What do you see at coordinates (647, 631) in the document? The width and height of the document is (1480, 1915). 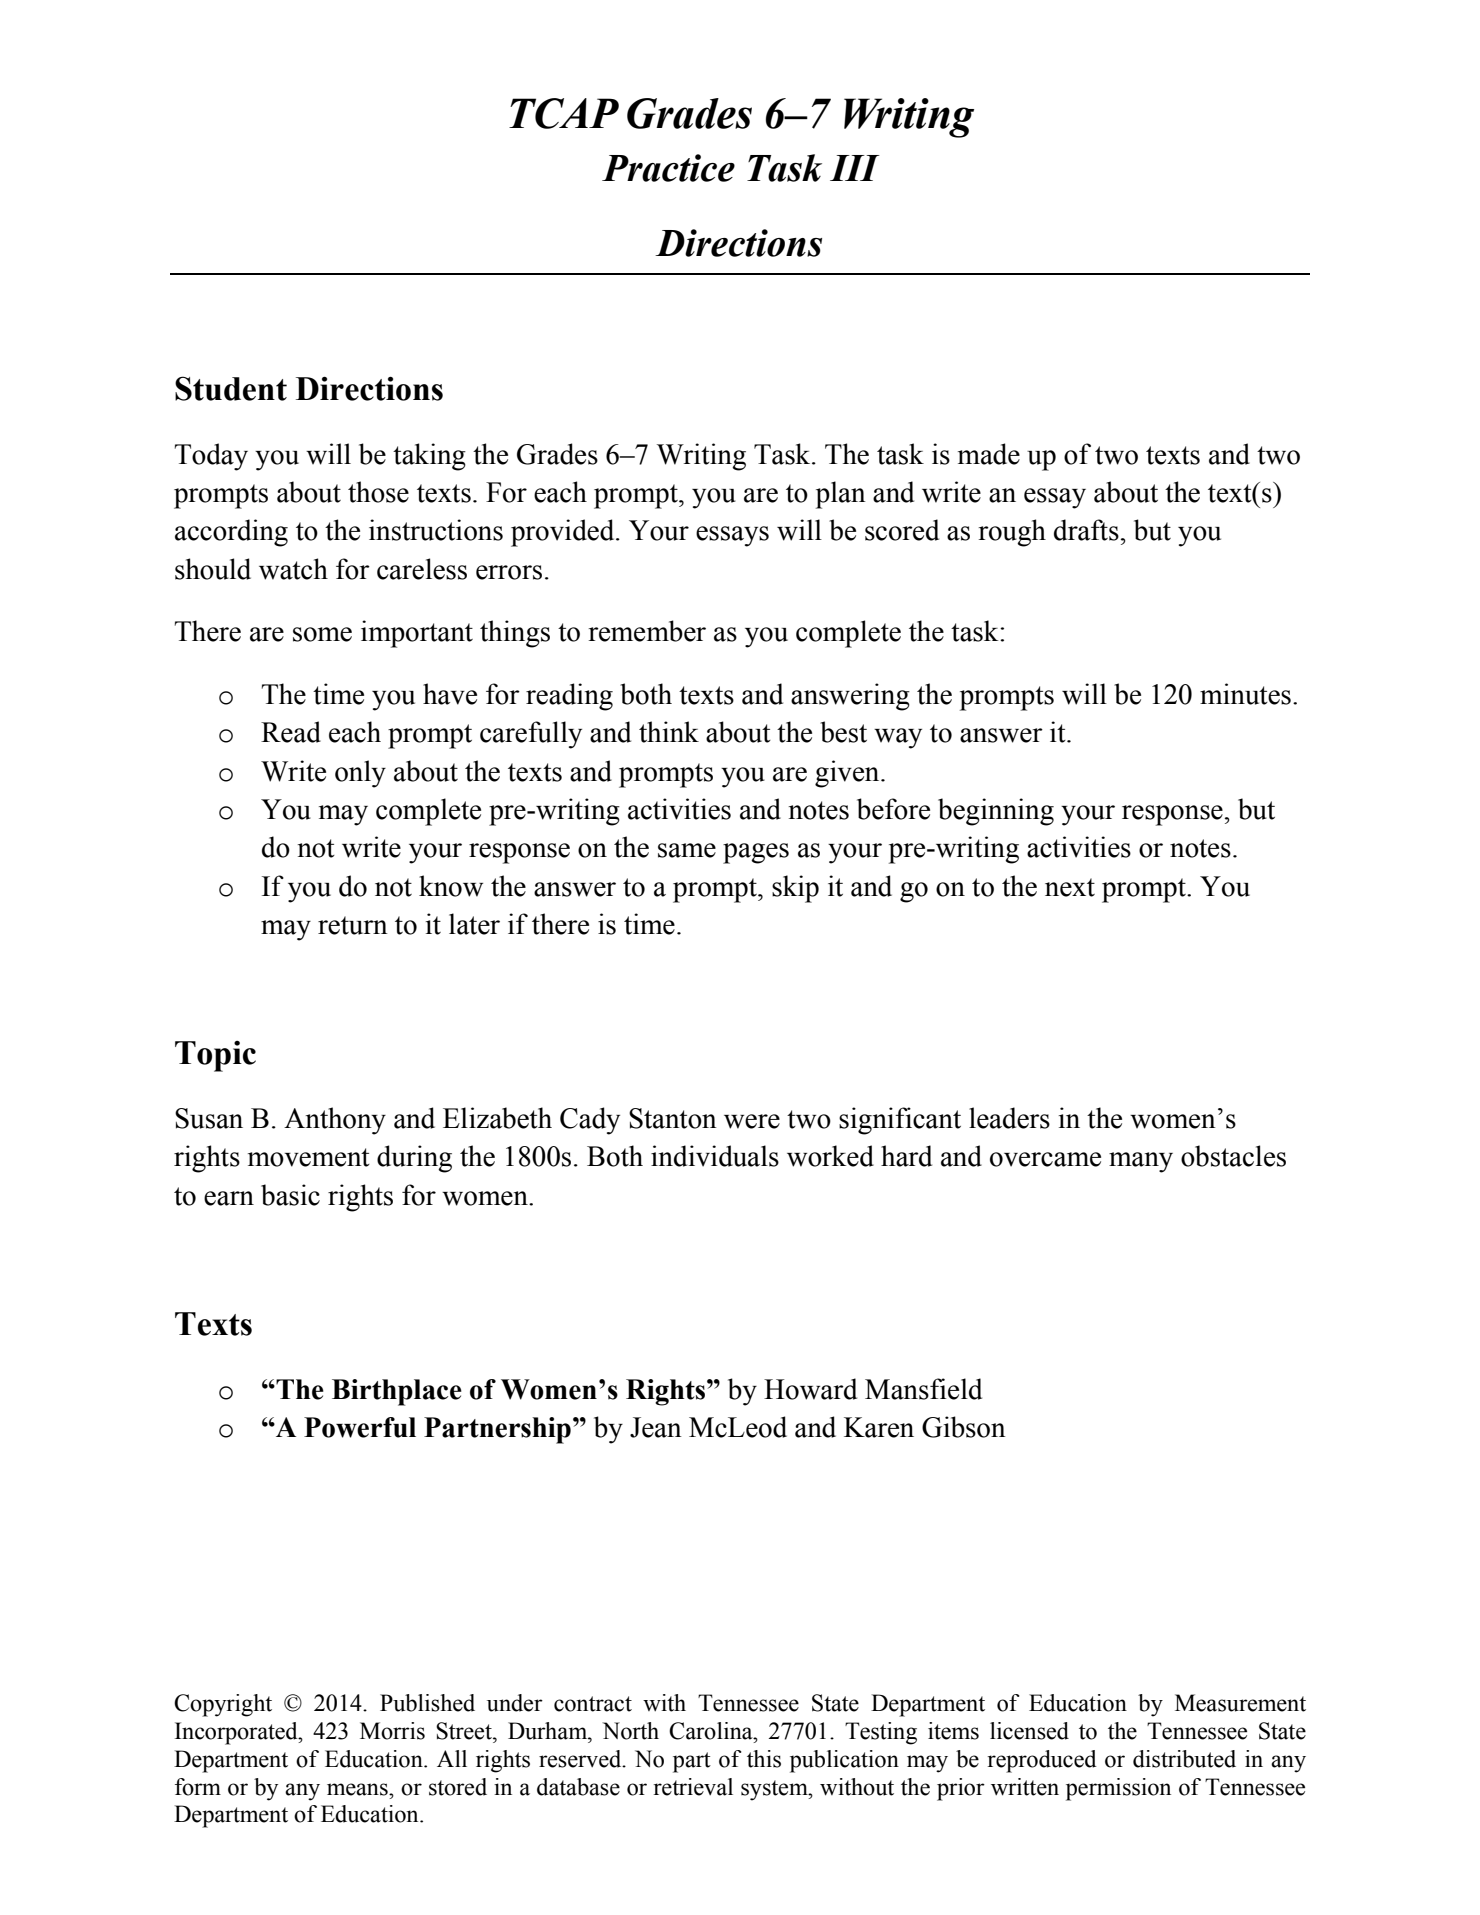 I see `remember` at bounding box center [647, 631].
